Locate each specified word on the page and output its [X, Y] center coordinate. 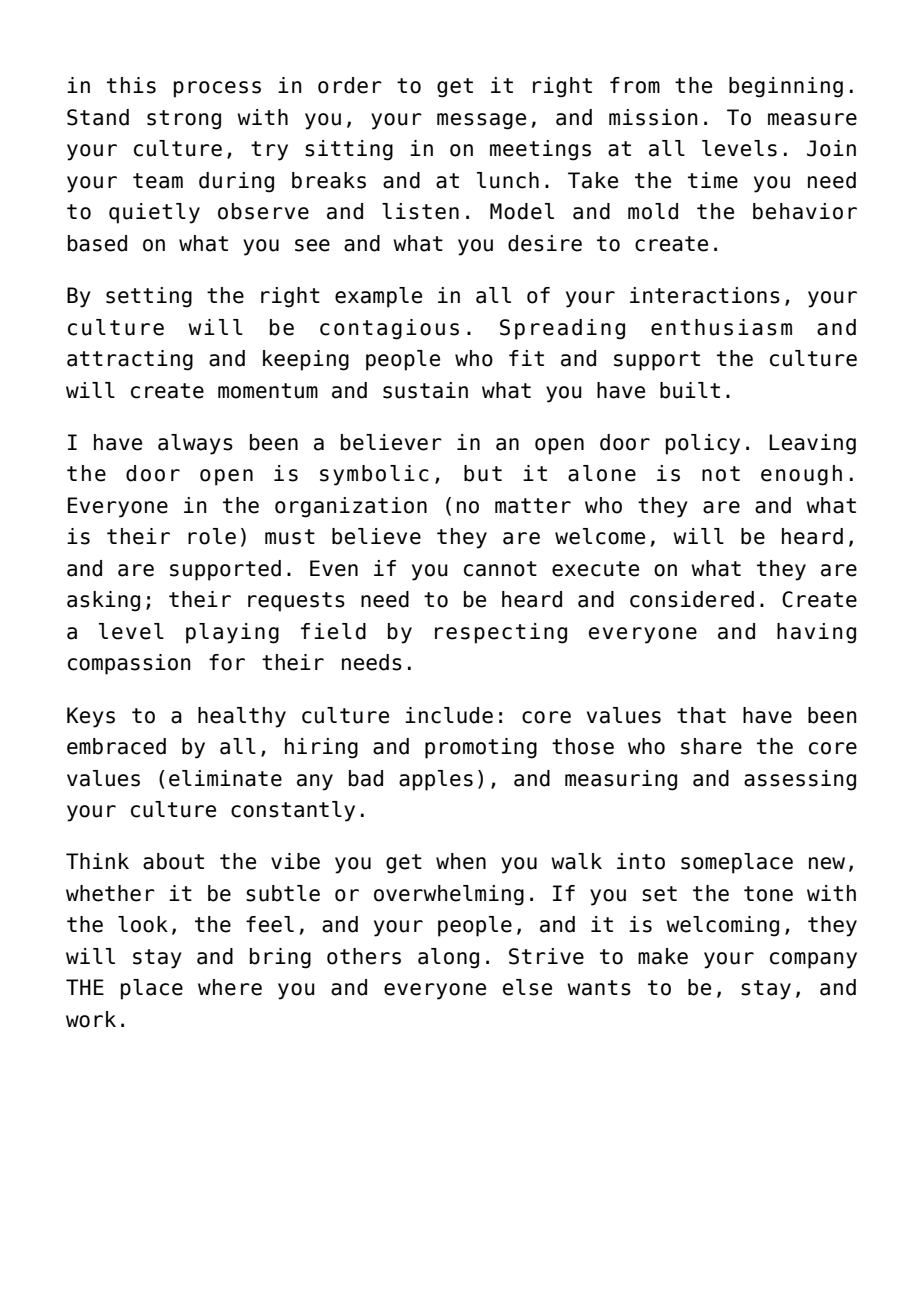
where [230, 987]
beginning [786, 87]
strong [184, 120]
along [448, 958]
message [481, 121]
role [212, 536]
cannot [500, 569]
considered [692, 599]
